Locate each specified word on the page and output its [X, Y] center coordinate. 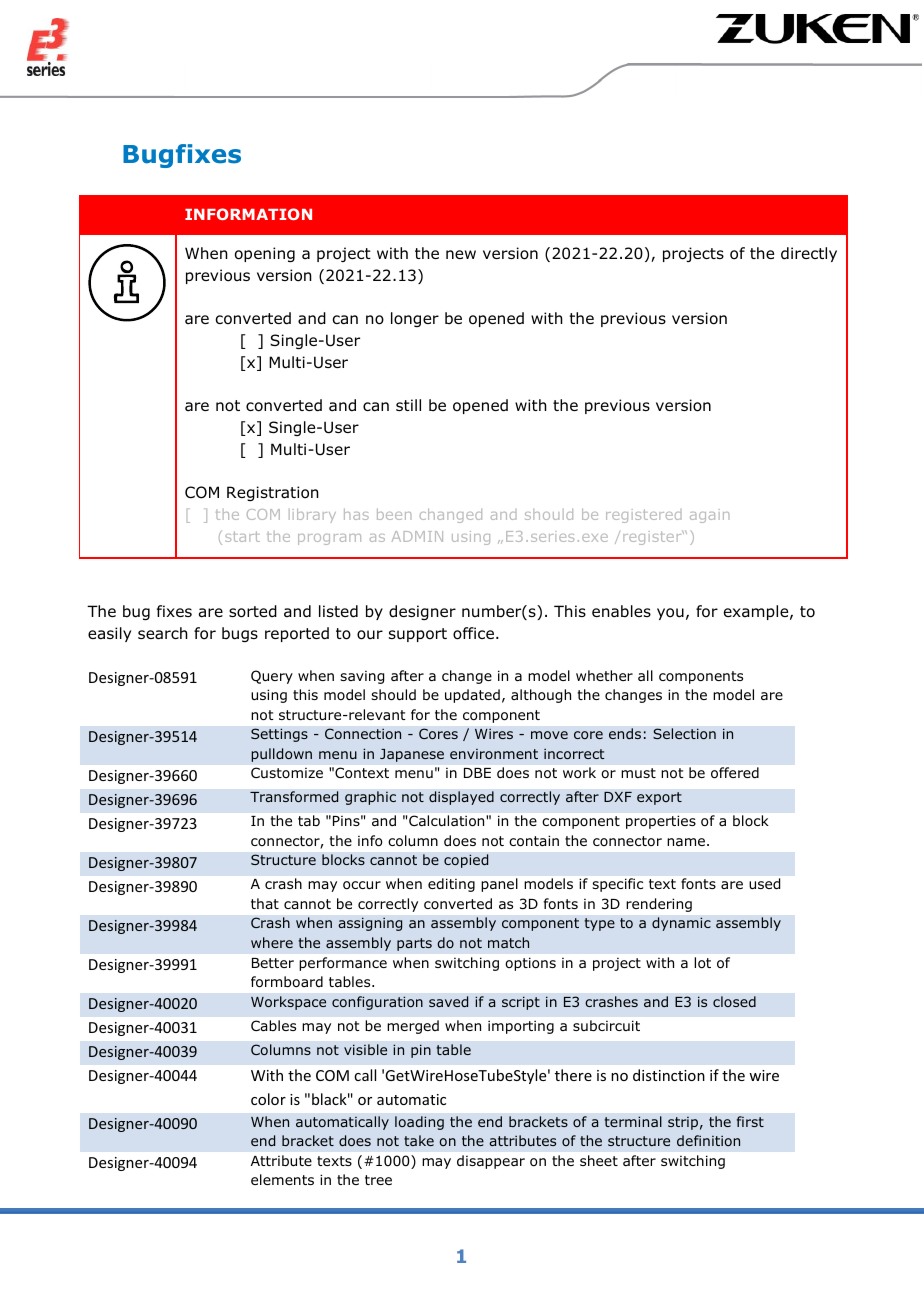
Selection [684, 733]
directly [809, 254]
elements [282, 1179]
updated [472, 696]
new [461, 254]
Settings [279, 735]
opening [265, 254]
